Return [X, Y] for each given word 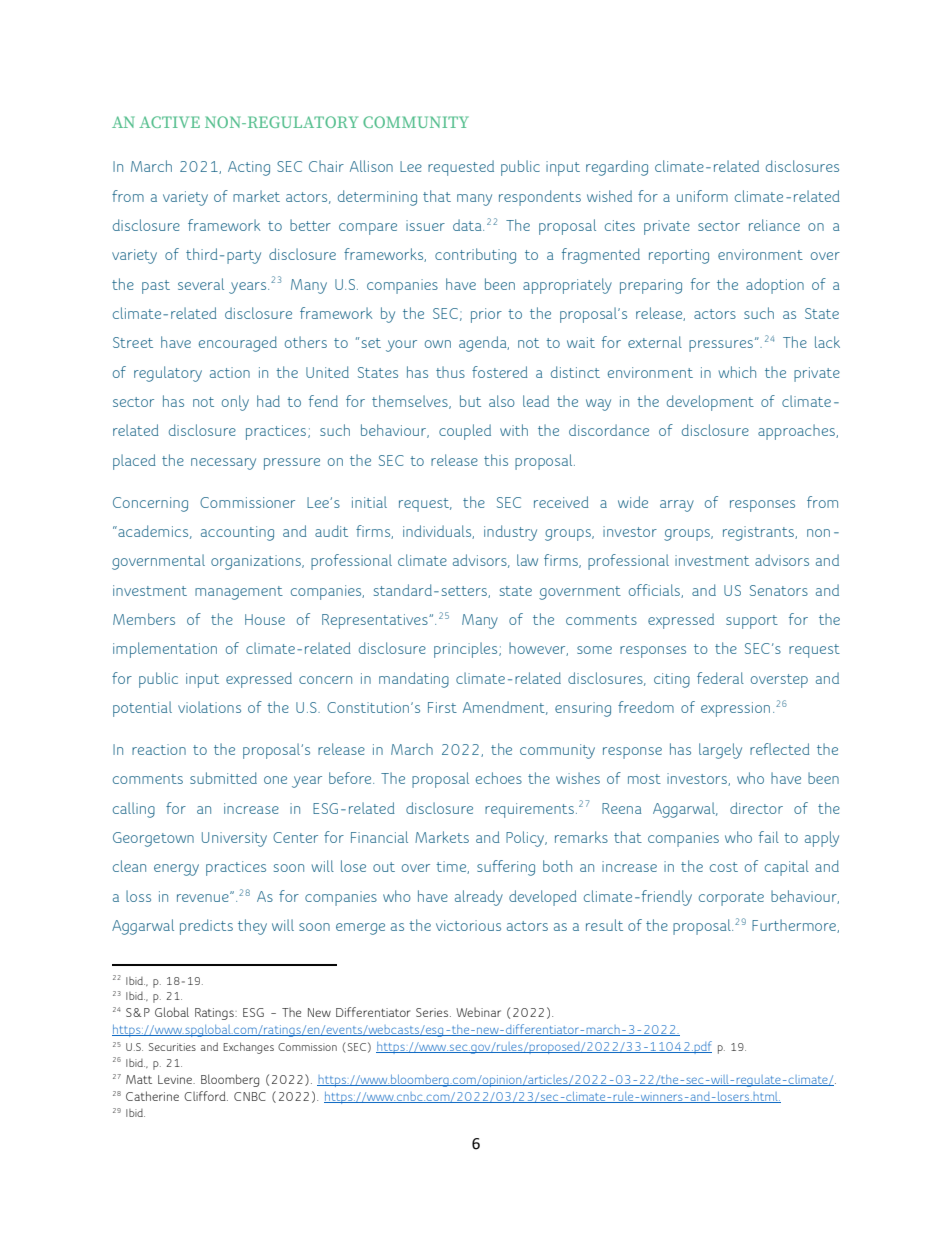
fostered [500, 372]
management [239, 593]
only [235, 403]
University [234, 839]
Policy [526, 839]
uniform [702, 196]
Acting [249, 168]
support [752, 622]
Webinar [478, 1012]
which [737, 372]
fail [769, 837]
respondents [540, 198]
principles [467, 650]
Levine [176, 1079]
